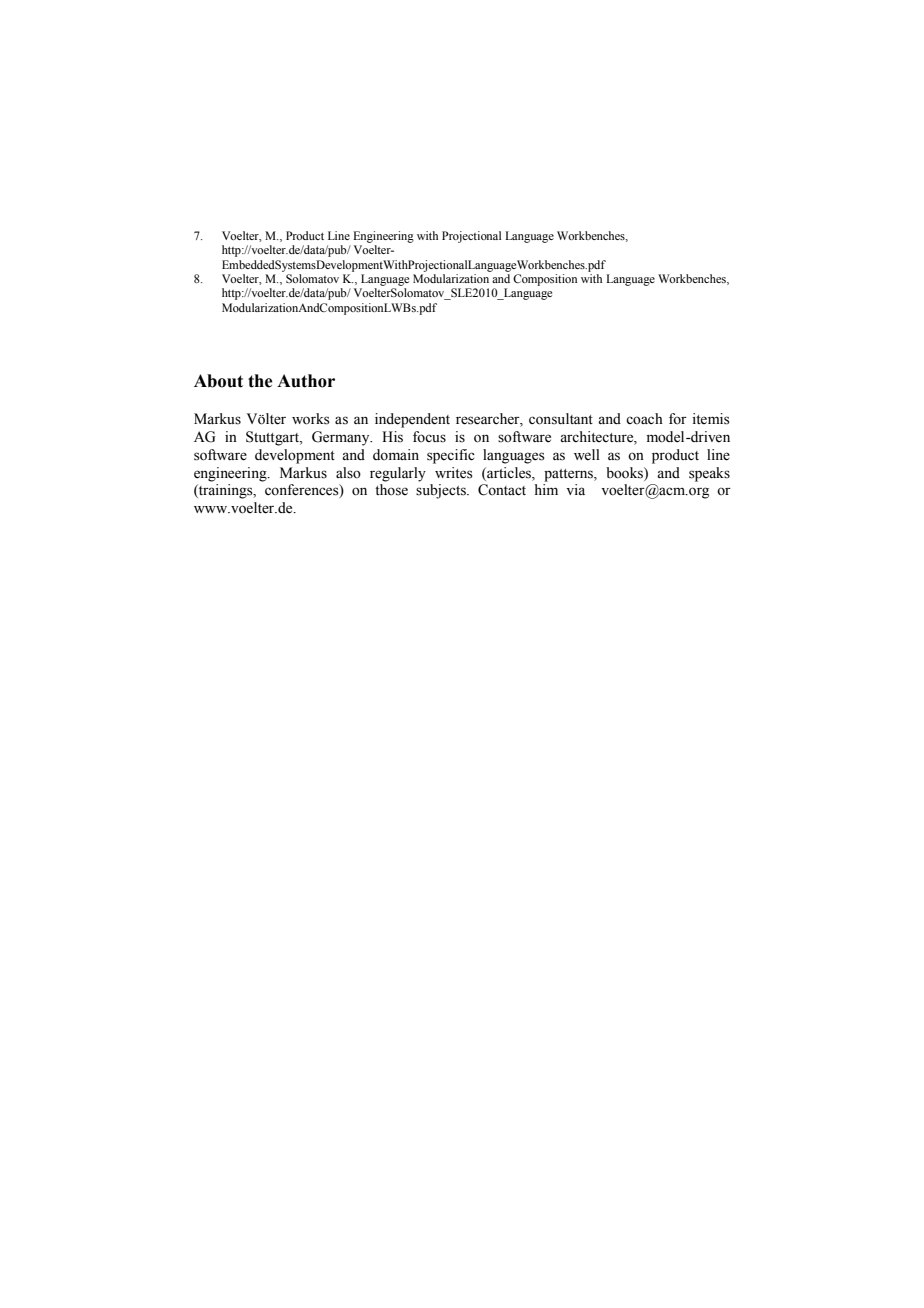 The width and height of the screenshot is (924, 1308). What do you see at coordinates (429, 437) in the screenshot?
I see `focus` at bounding box center [429, 437].
